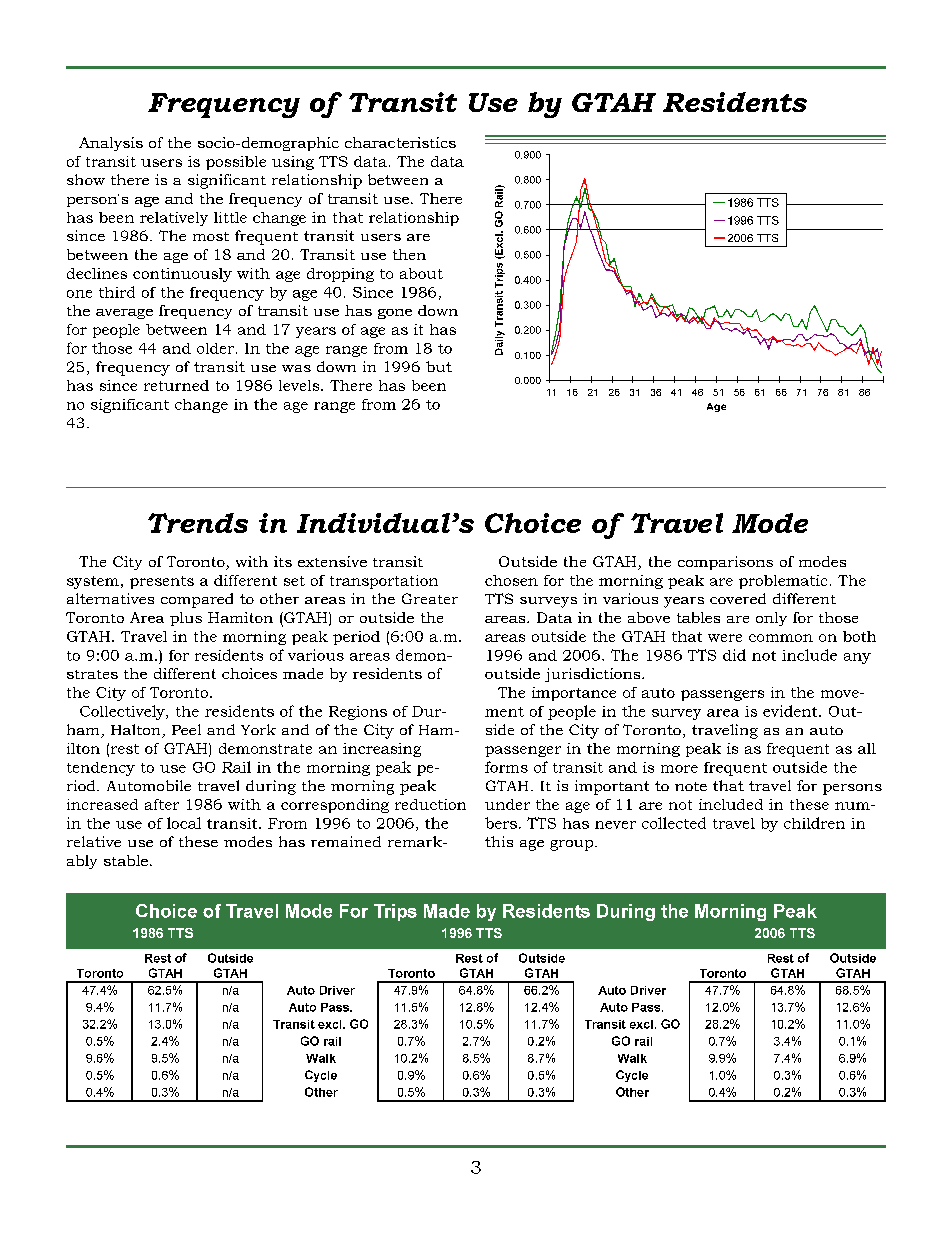 This screenshot has width=952, height=1233. Describe the element at coordinates (184, 823) in the screenshot. I see `local` at that location.
